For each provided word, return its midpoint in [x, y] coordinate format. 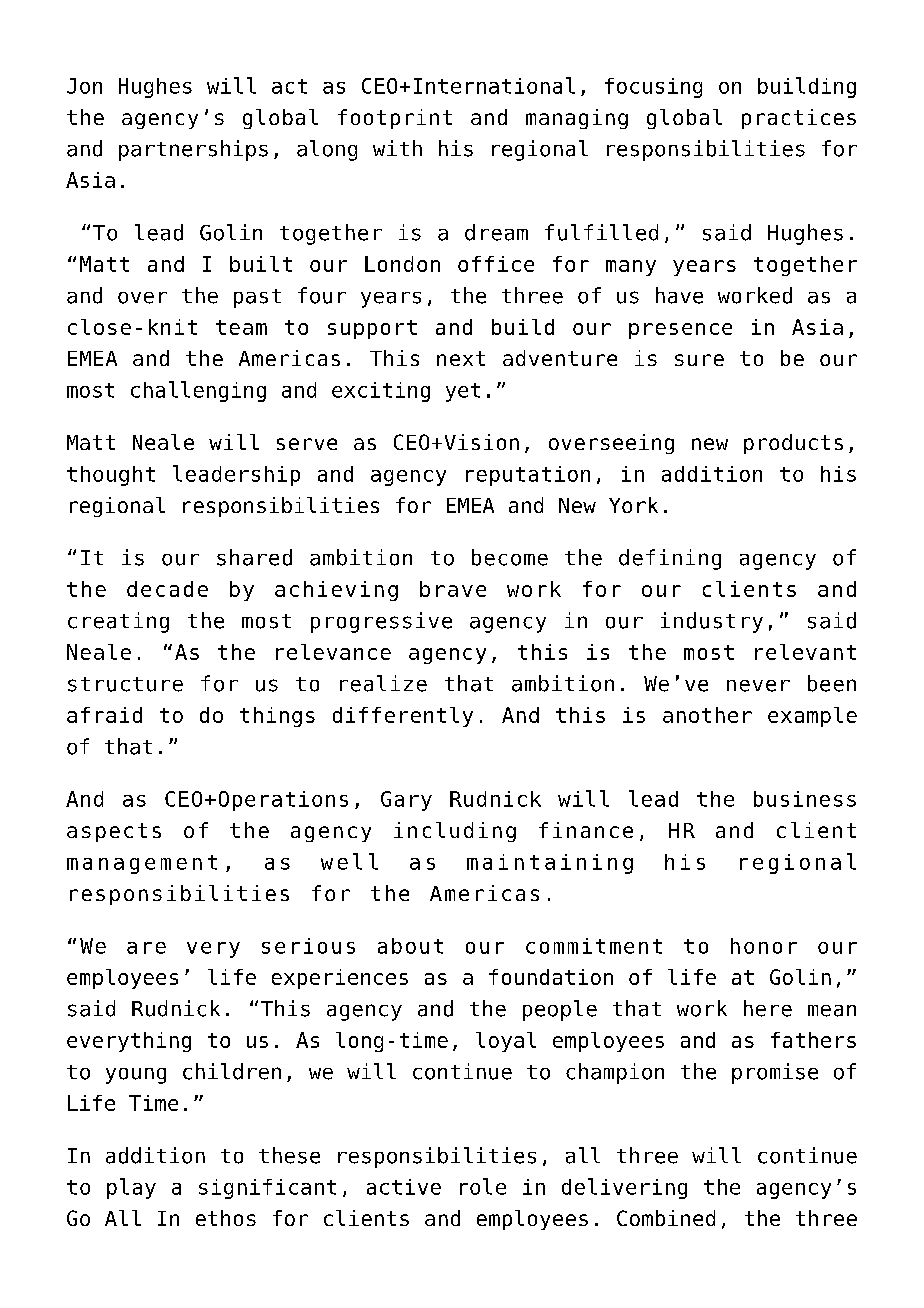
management [142, 864]
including [455, 832]
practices [799, 119]
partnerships [193, 150]
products [793, 444]
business [805, 799]
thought [111, 476]
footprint [395, 119]
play [131, 1188]
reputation [528, 476]
